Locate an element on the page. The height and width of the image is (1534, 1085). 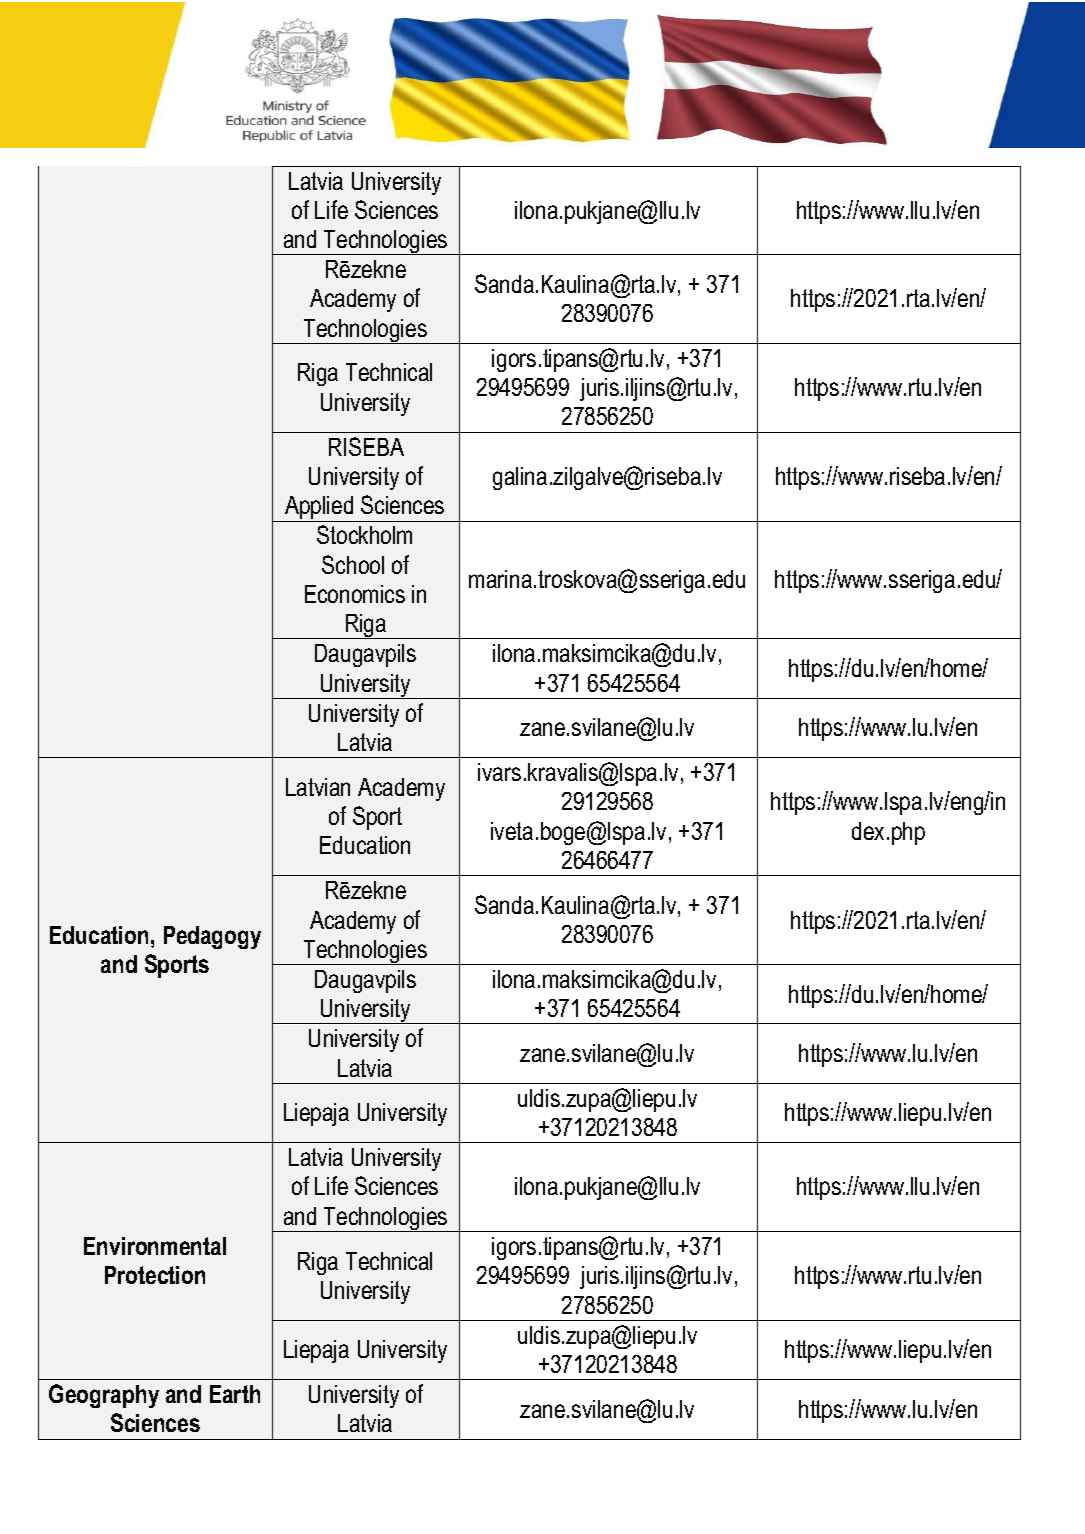
Earth is located at coordinates (235, 1394).
